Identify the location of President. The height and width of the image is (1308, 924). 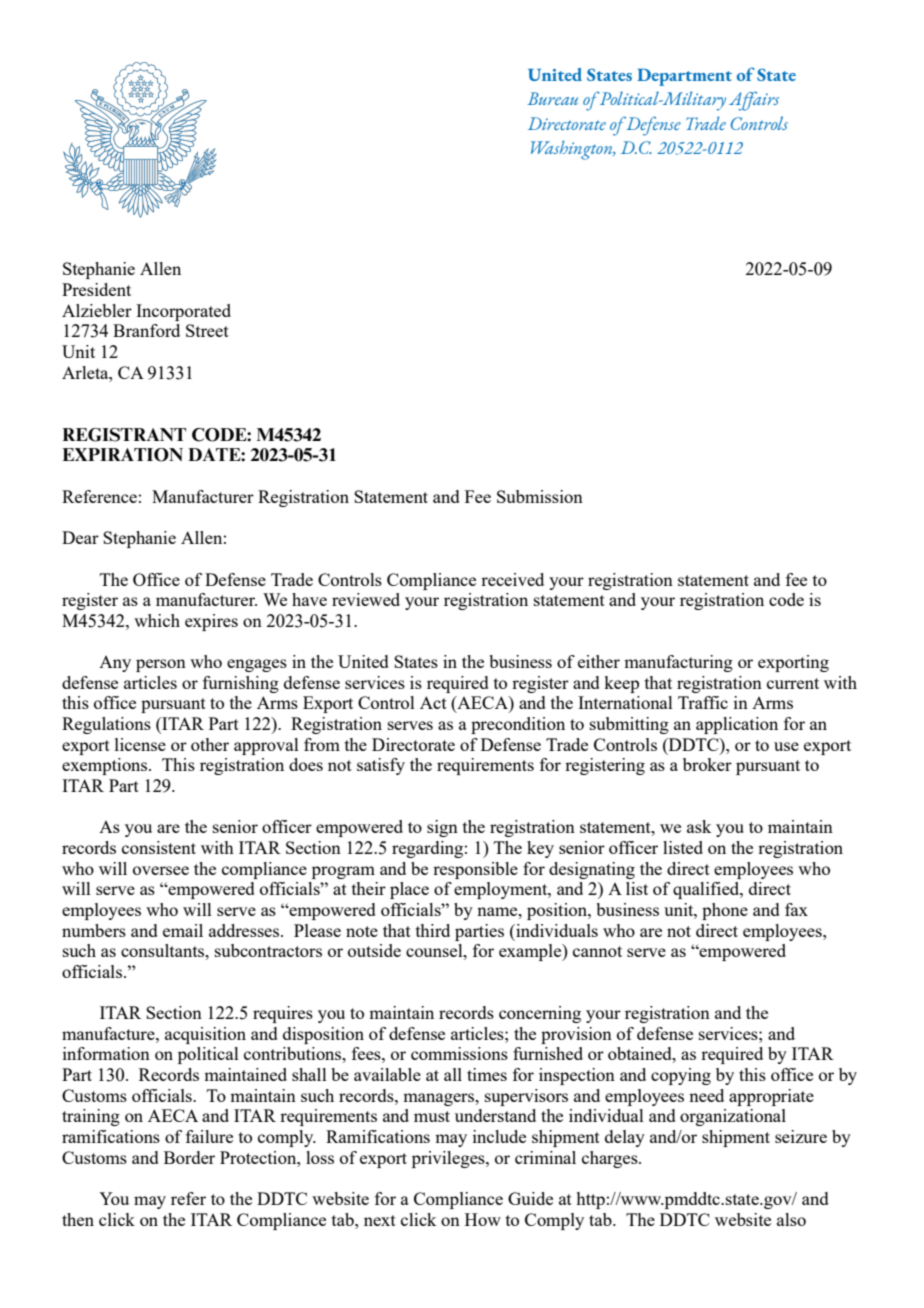
(96, 289).
